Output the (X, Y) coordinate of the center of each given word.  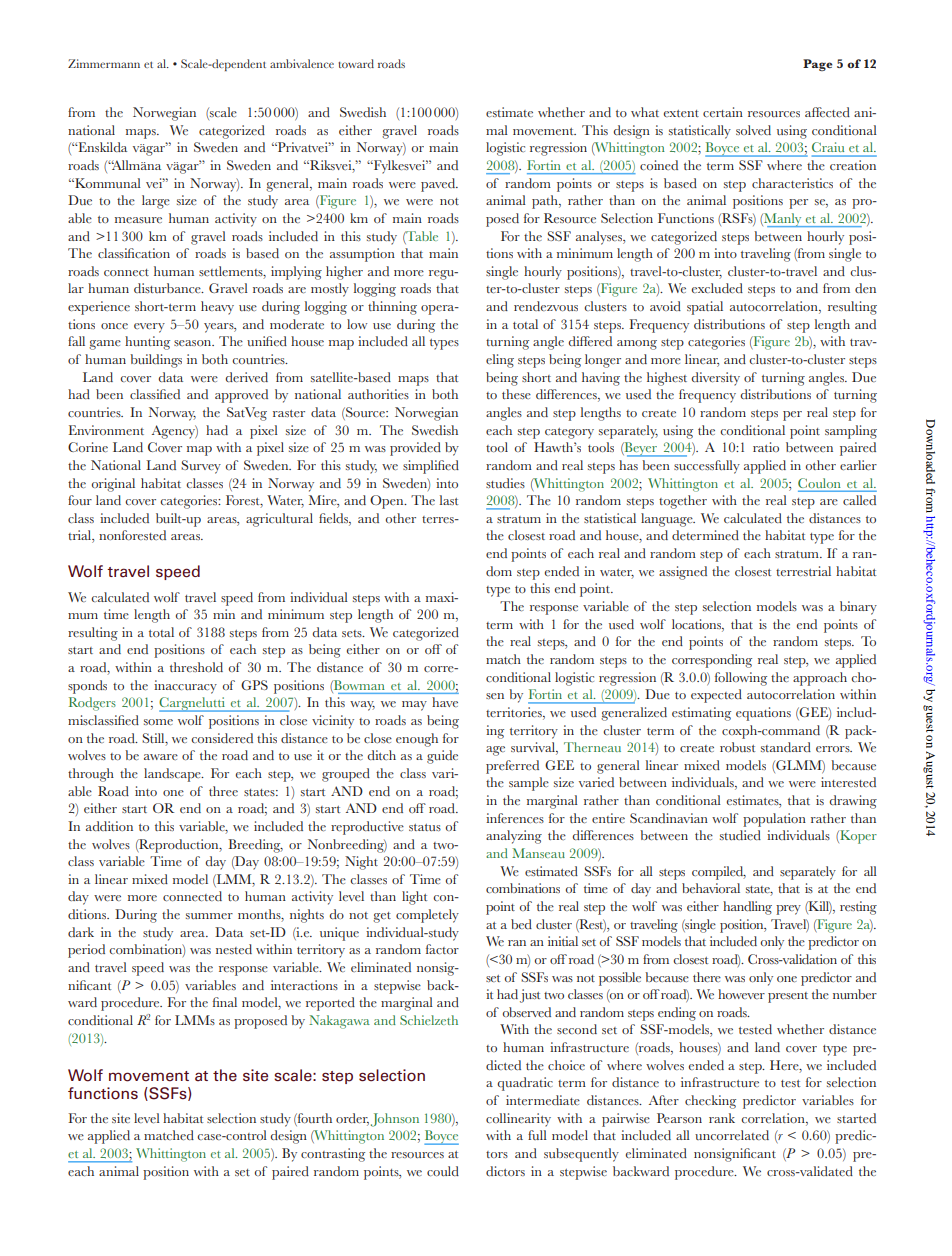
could (443, 1171)
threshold (196, 667)
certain (723, 112)
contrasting (333, 1155)
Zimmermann (104, 63)
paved (439, 185)
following (741, 679)
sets (353, 633)
